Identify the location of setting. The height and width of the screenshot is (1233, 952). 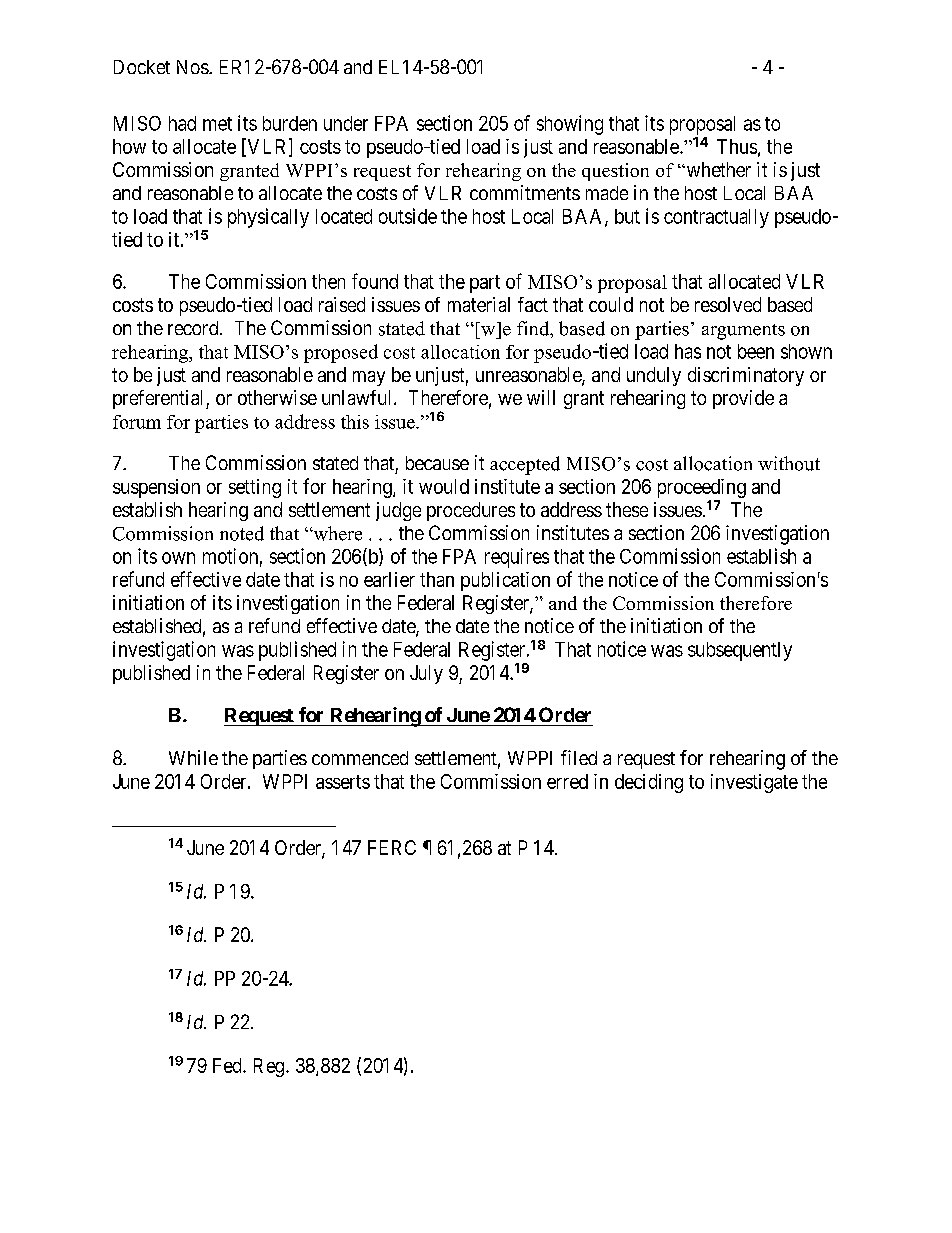
(255, 488).
